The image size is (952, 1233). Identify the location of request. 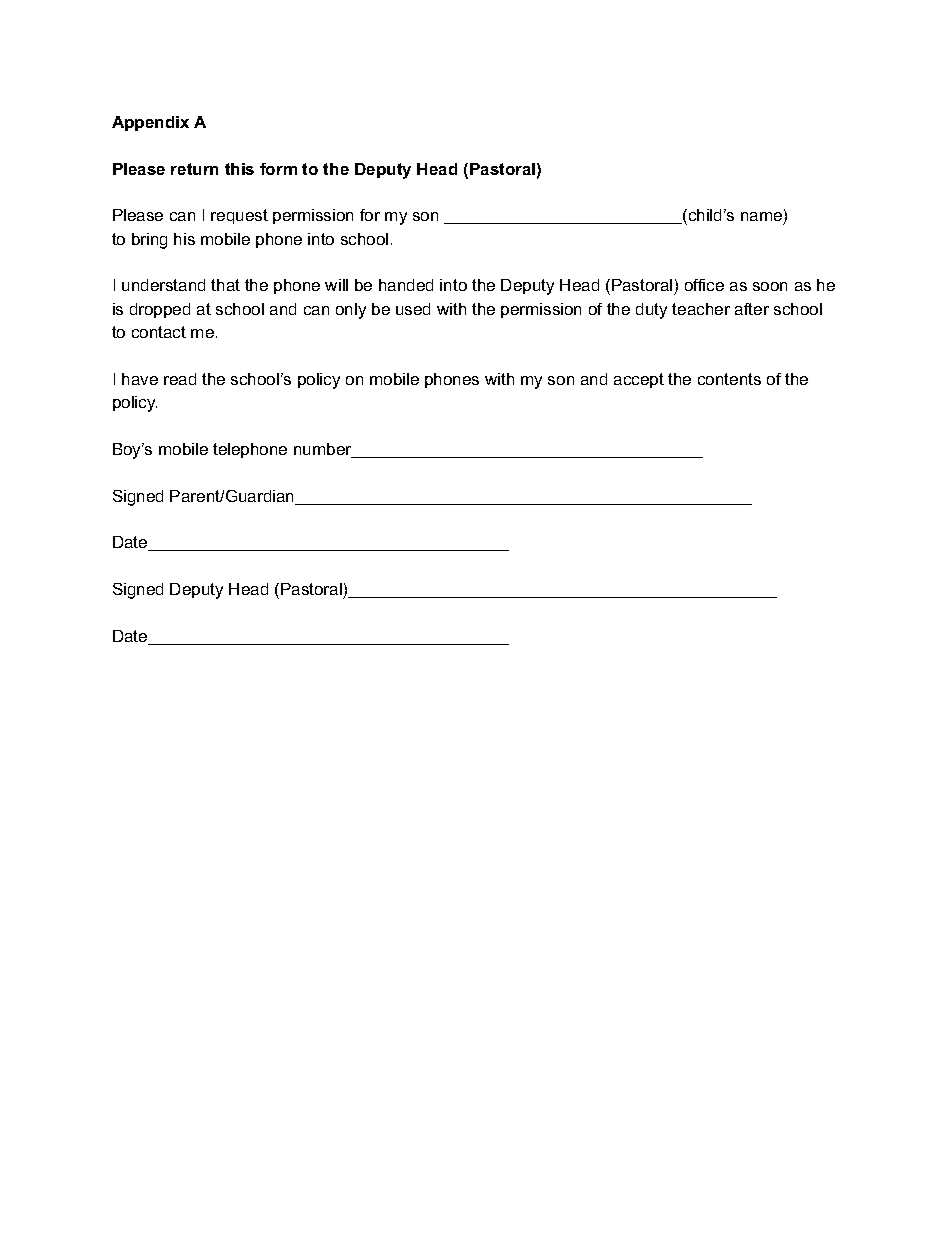
(239, 216).
